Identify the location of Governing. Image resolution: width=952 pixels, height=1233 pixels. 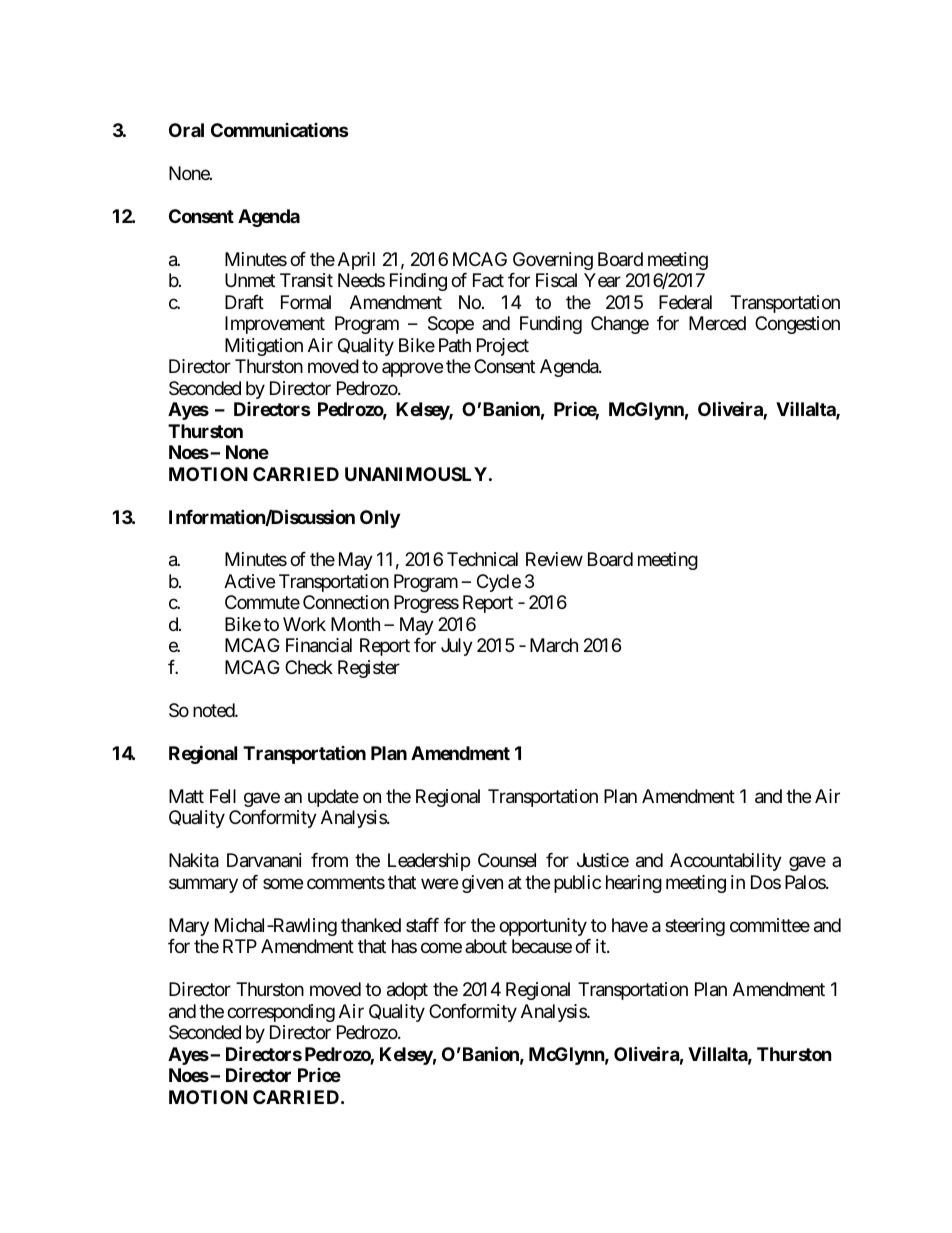
(553, 261).
